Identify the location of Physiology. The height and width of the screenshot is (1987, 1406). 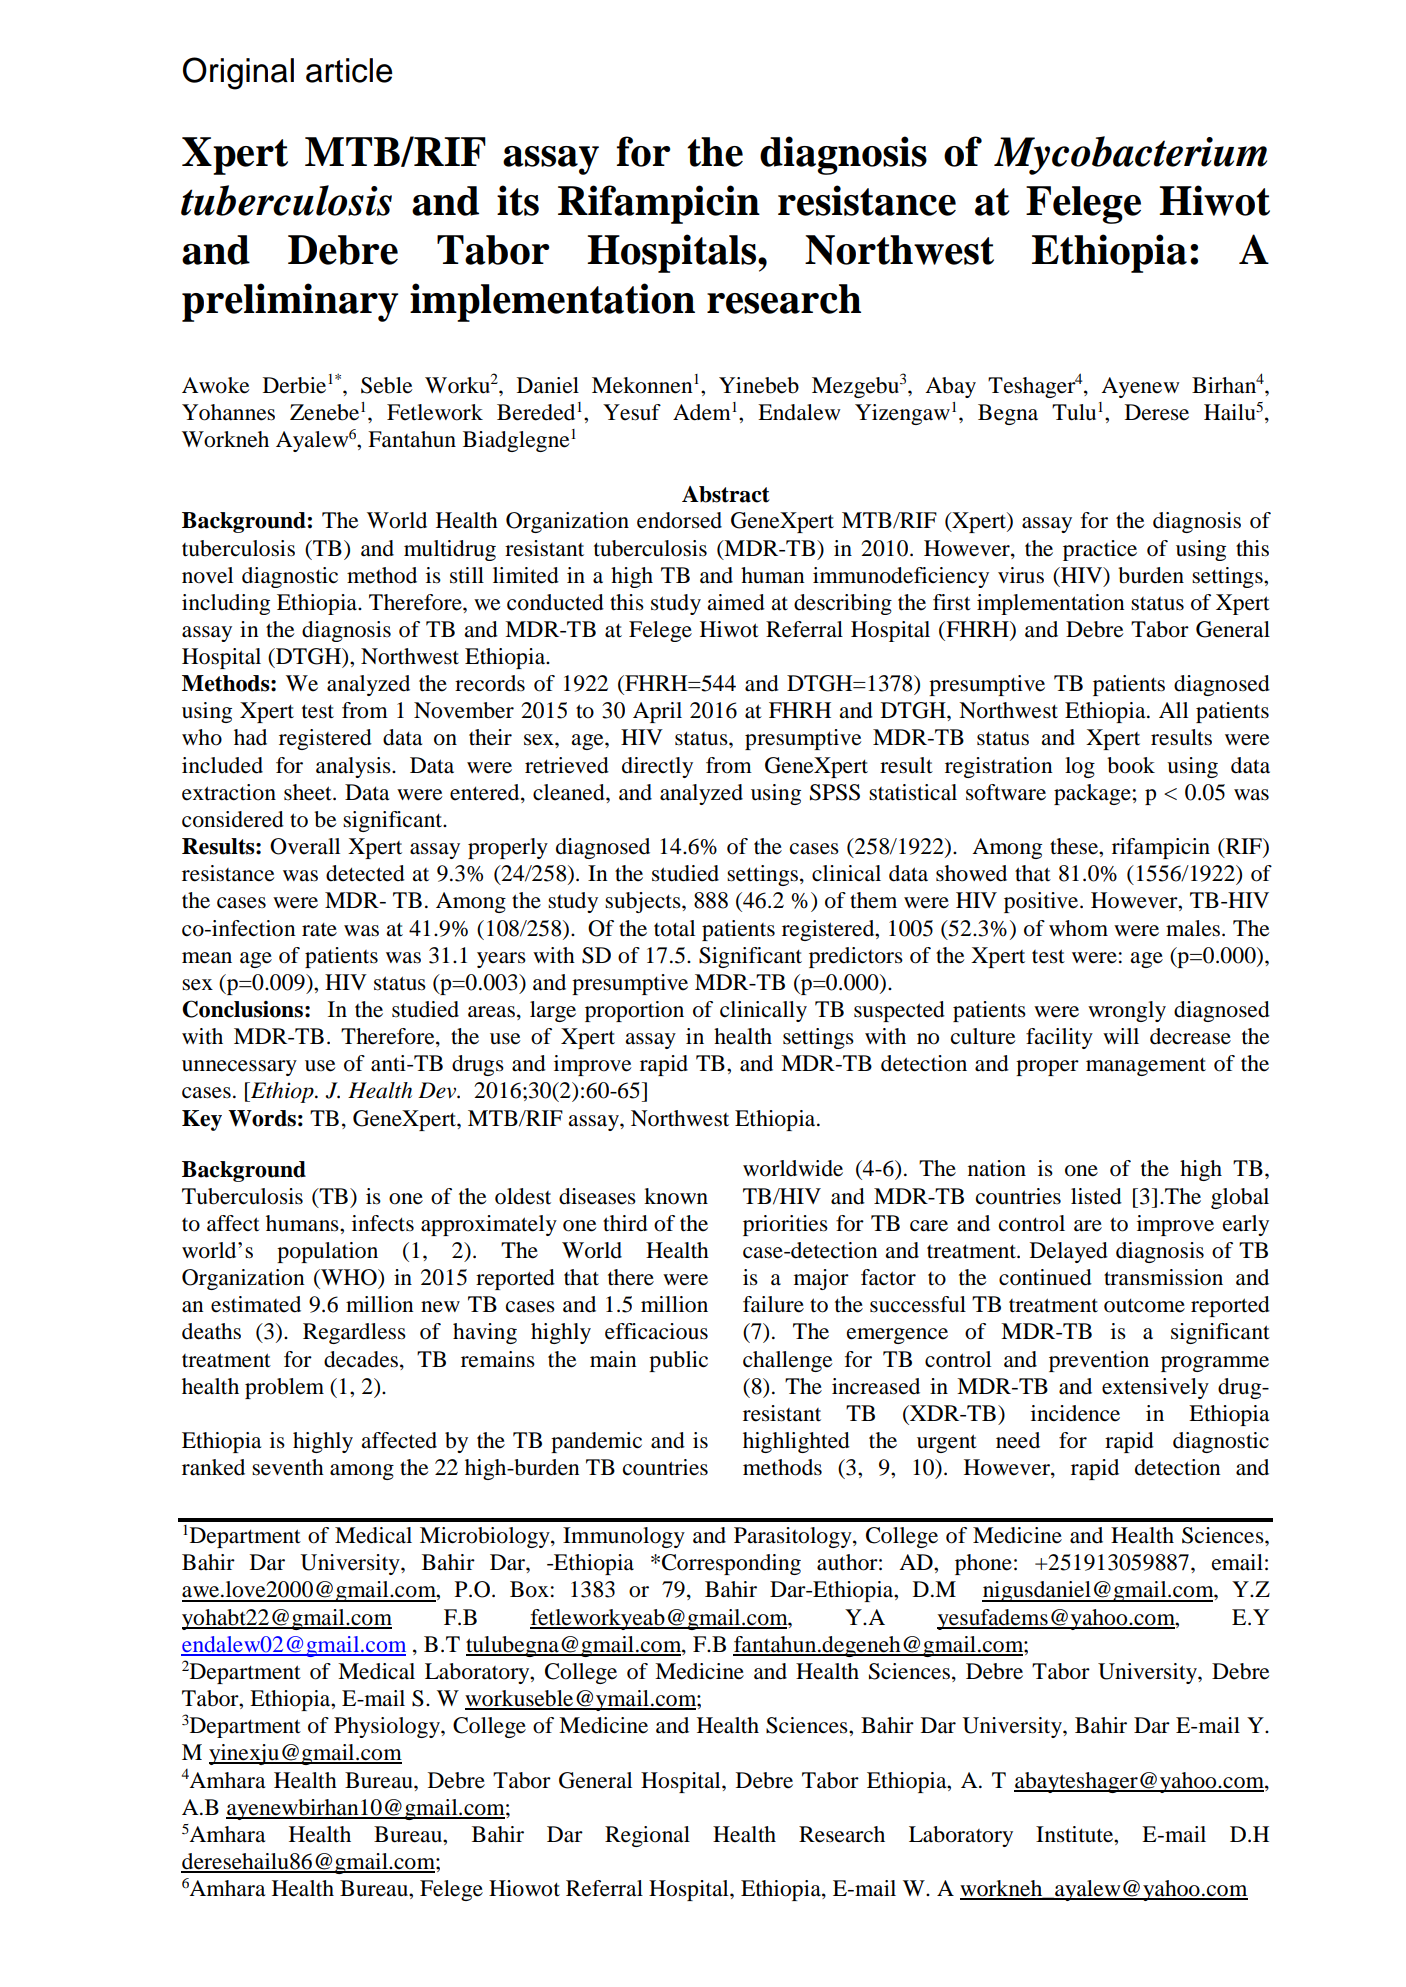
(388, 1727).
